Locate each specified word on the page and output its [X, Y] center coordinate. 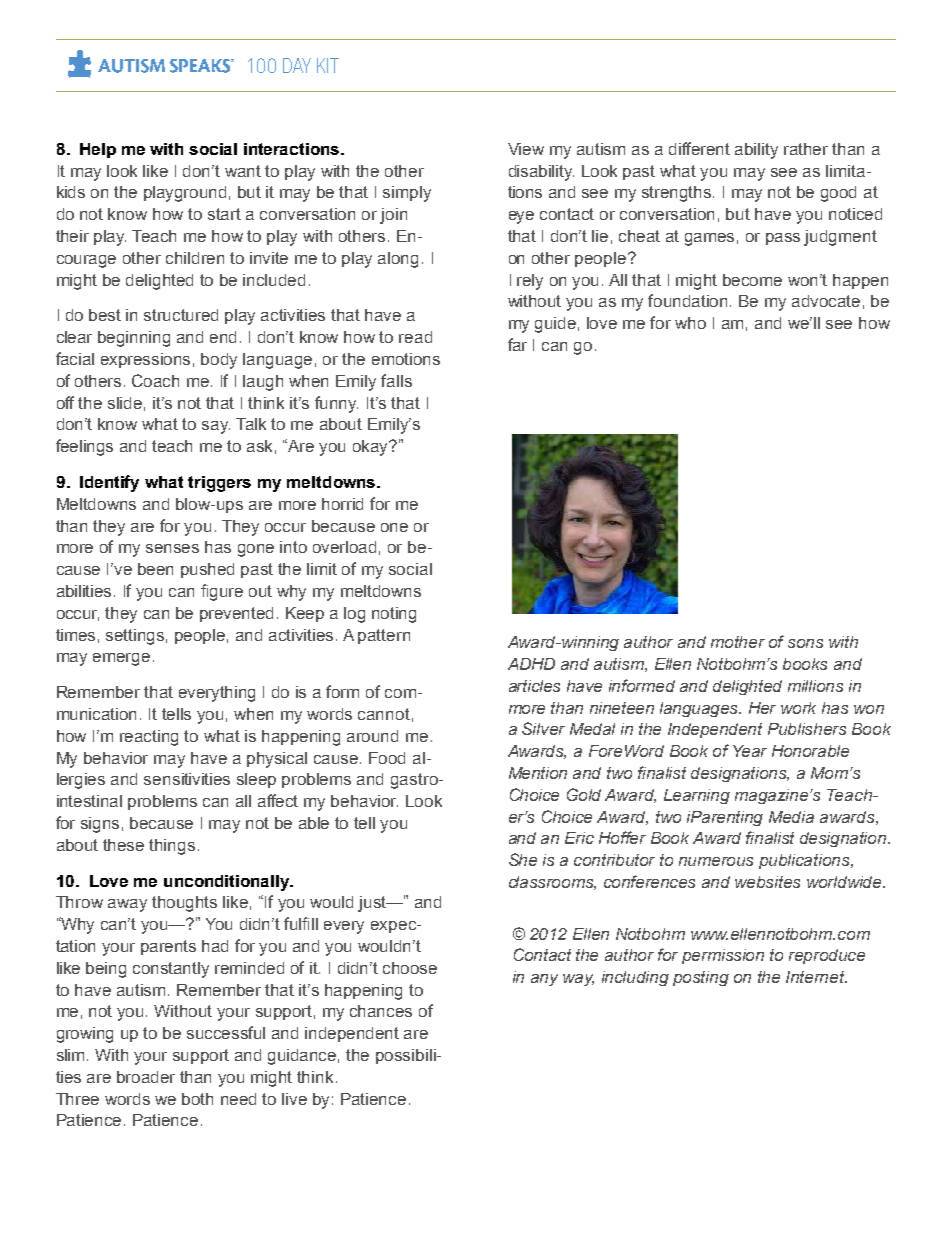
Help [98, 150]
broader [146, 1077]
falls [396, 380]
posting [701, 978]
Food [387, 758]
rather [806, 149]
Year [750, 751]
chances [381, 1011]
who [690, 323]
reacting [149, 738]
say [216, 427]
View [526, 149]
